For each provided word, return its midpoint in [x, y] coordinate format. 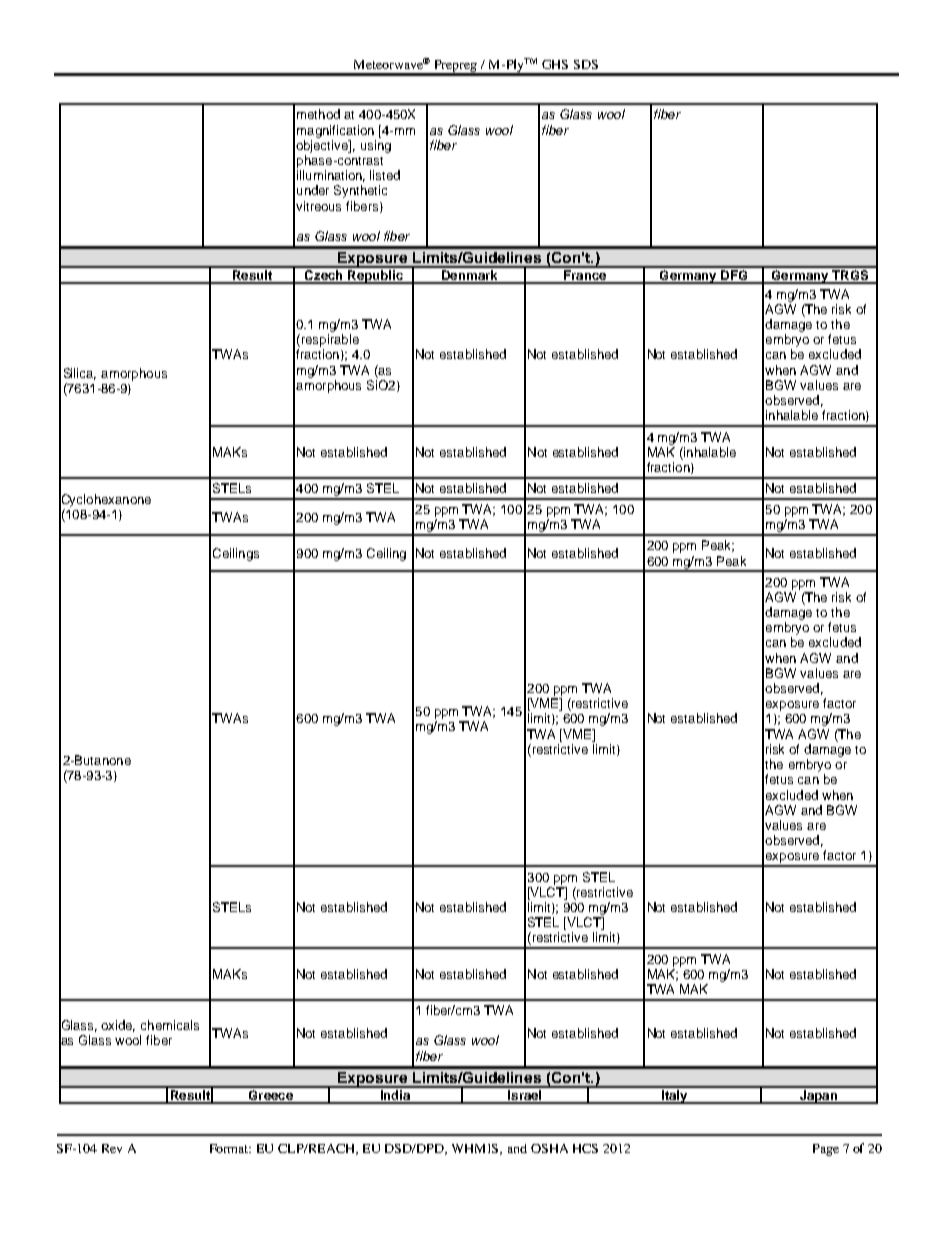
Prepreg [455, 67]
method [318, 114]
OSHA [549, 1148]
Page [826, 1150]
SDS [586, 64]
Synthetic [360, 191]
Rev [112, 1148]
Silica [80, 374]
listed [385, 175]
